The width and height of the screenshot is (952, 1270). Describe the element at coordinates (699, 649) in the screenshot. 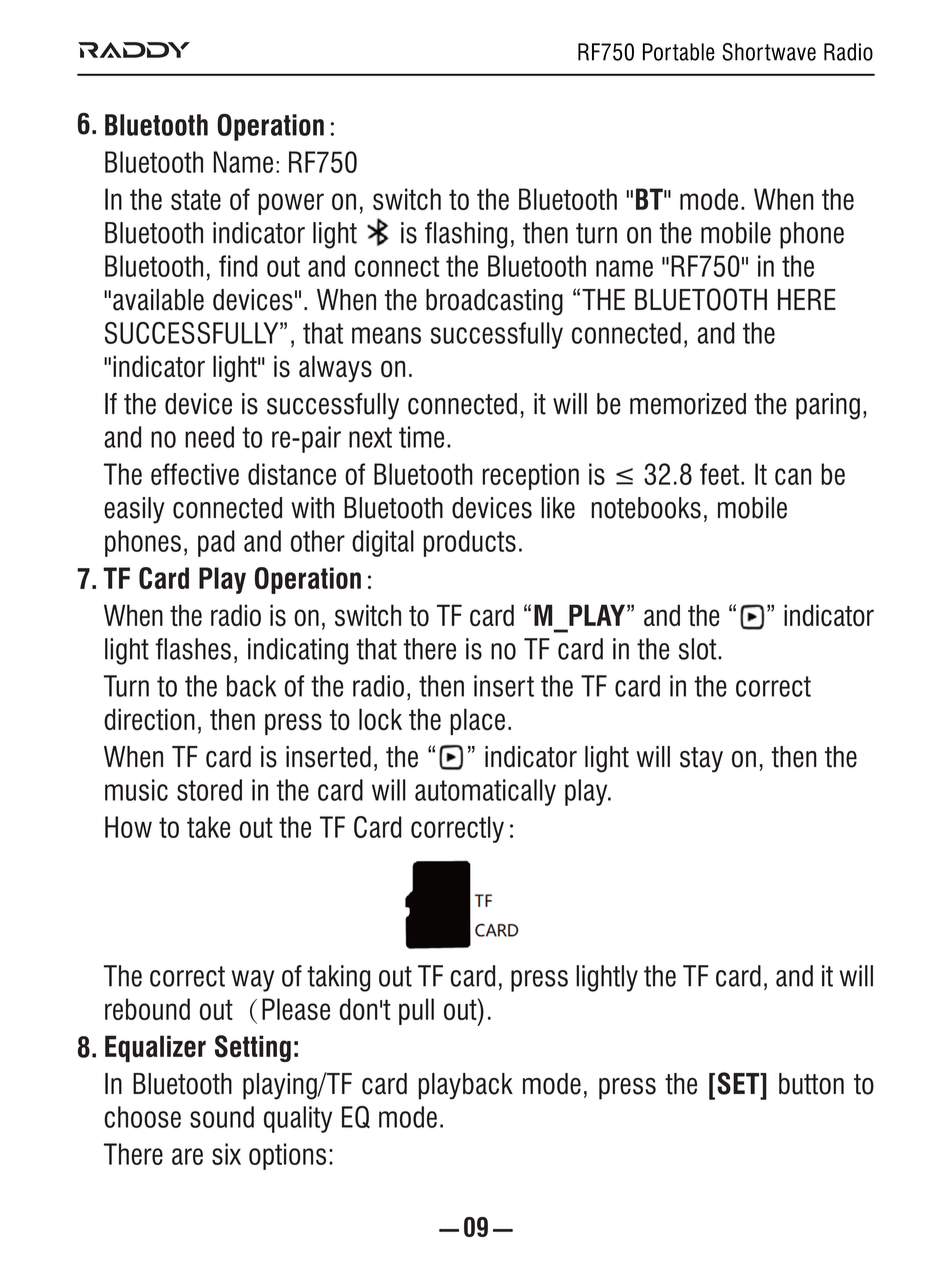

I see `slot` at that location.
